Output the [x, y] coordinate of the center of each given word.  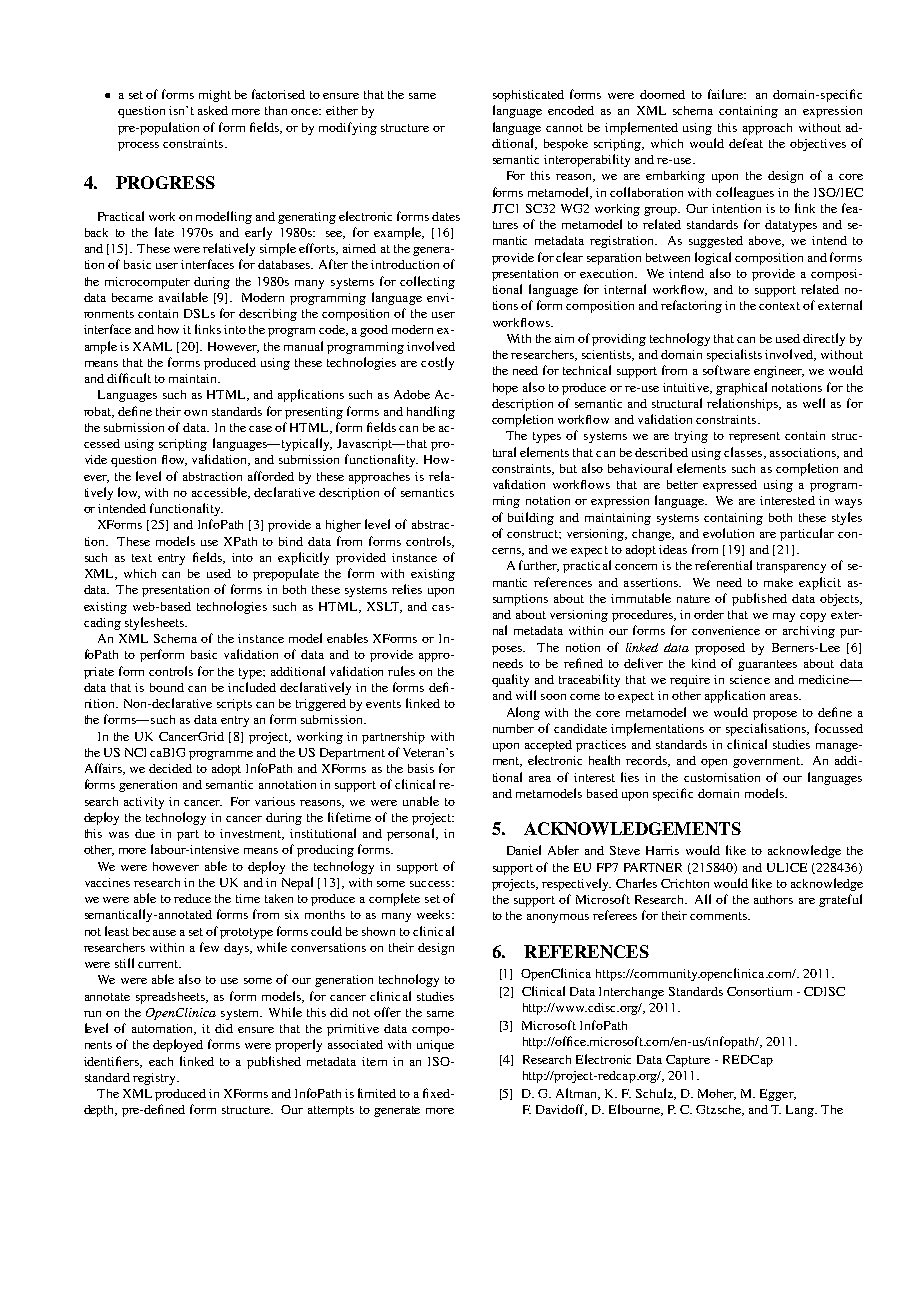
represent [754, 437]
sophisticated [528, 96]
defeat [746, 143]
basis [421, 768]
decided [170, 768]
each [161, 1061]
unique [435, 1046]
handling [431, 412]
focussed [839, 728]
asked [213, 110]
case [260, 429]
